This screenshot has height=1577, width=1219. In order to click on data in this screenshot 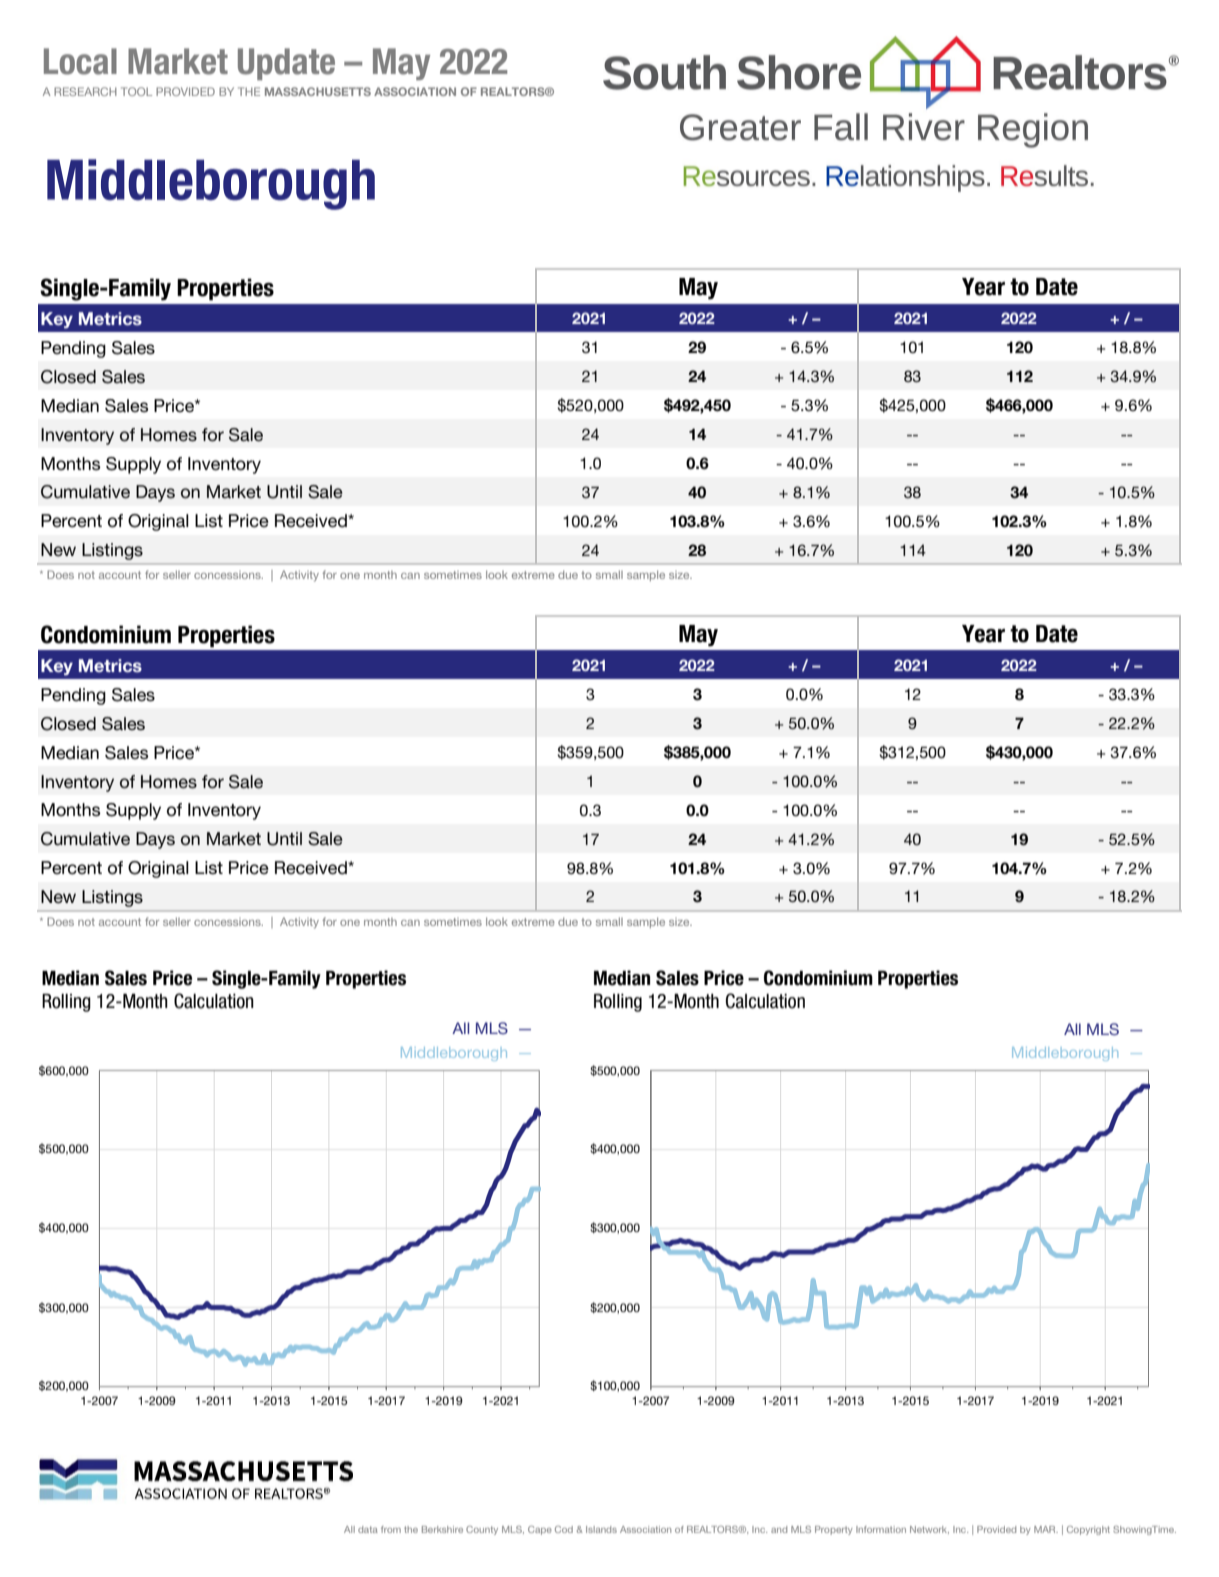, I will do `click(368, 1529)`.
